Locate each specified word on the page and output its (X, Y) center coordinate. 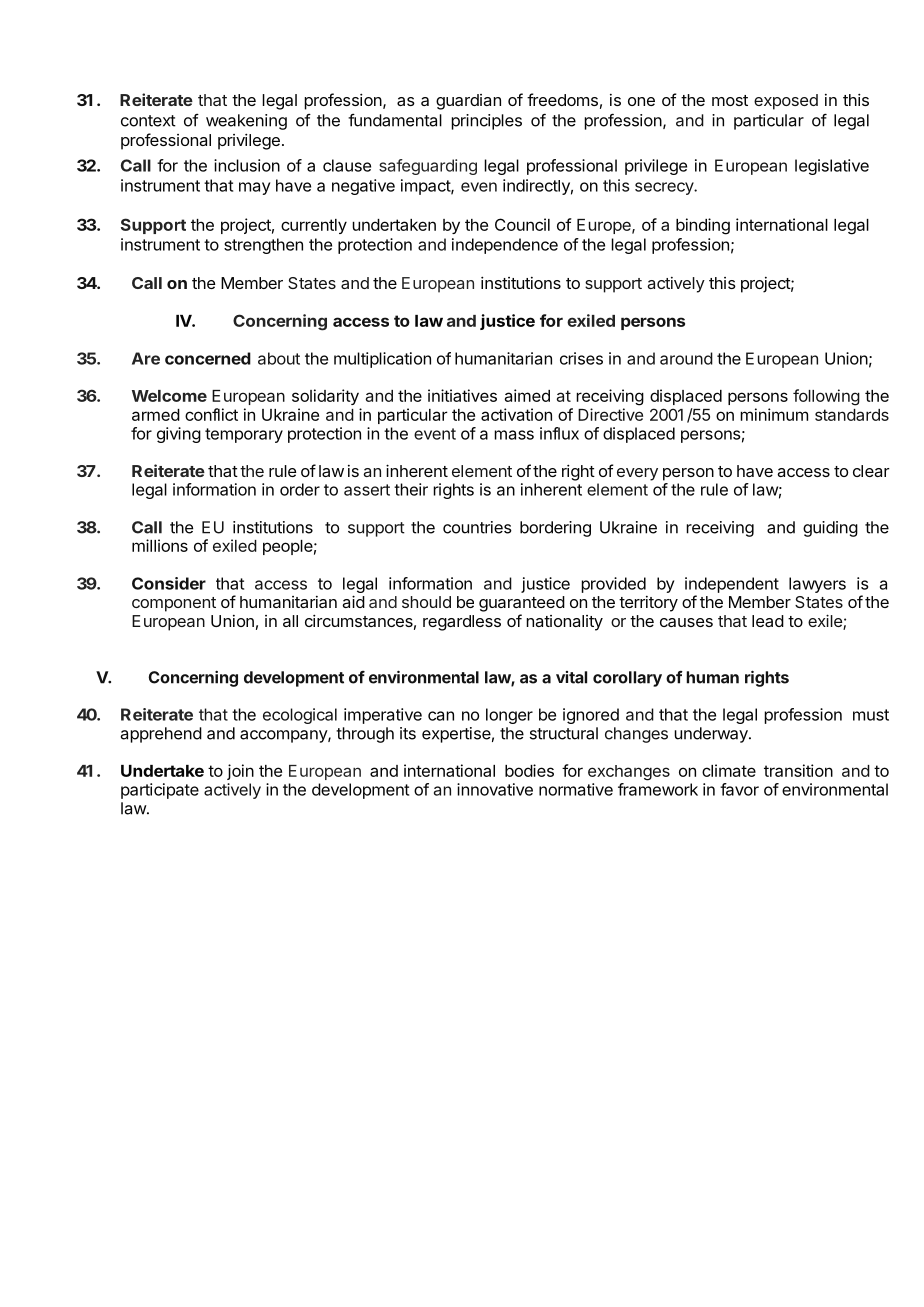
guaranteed (522, 604)
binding (703, 226)
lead (768, 621)
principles (486, 122)
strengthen (263, 246)
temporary (244, 435)
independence (505, 246)
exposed (786, 102)
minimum (774, 414)
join (240, 772)
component (174, 604)
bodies (529, 770)
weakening (246, 122)
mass (514, 435)
